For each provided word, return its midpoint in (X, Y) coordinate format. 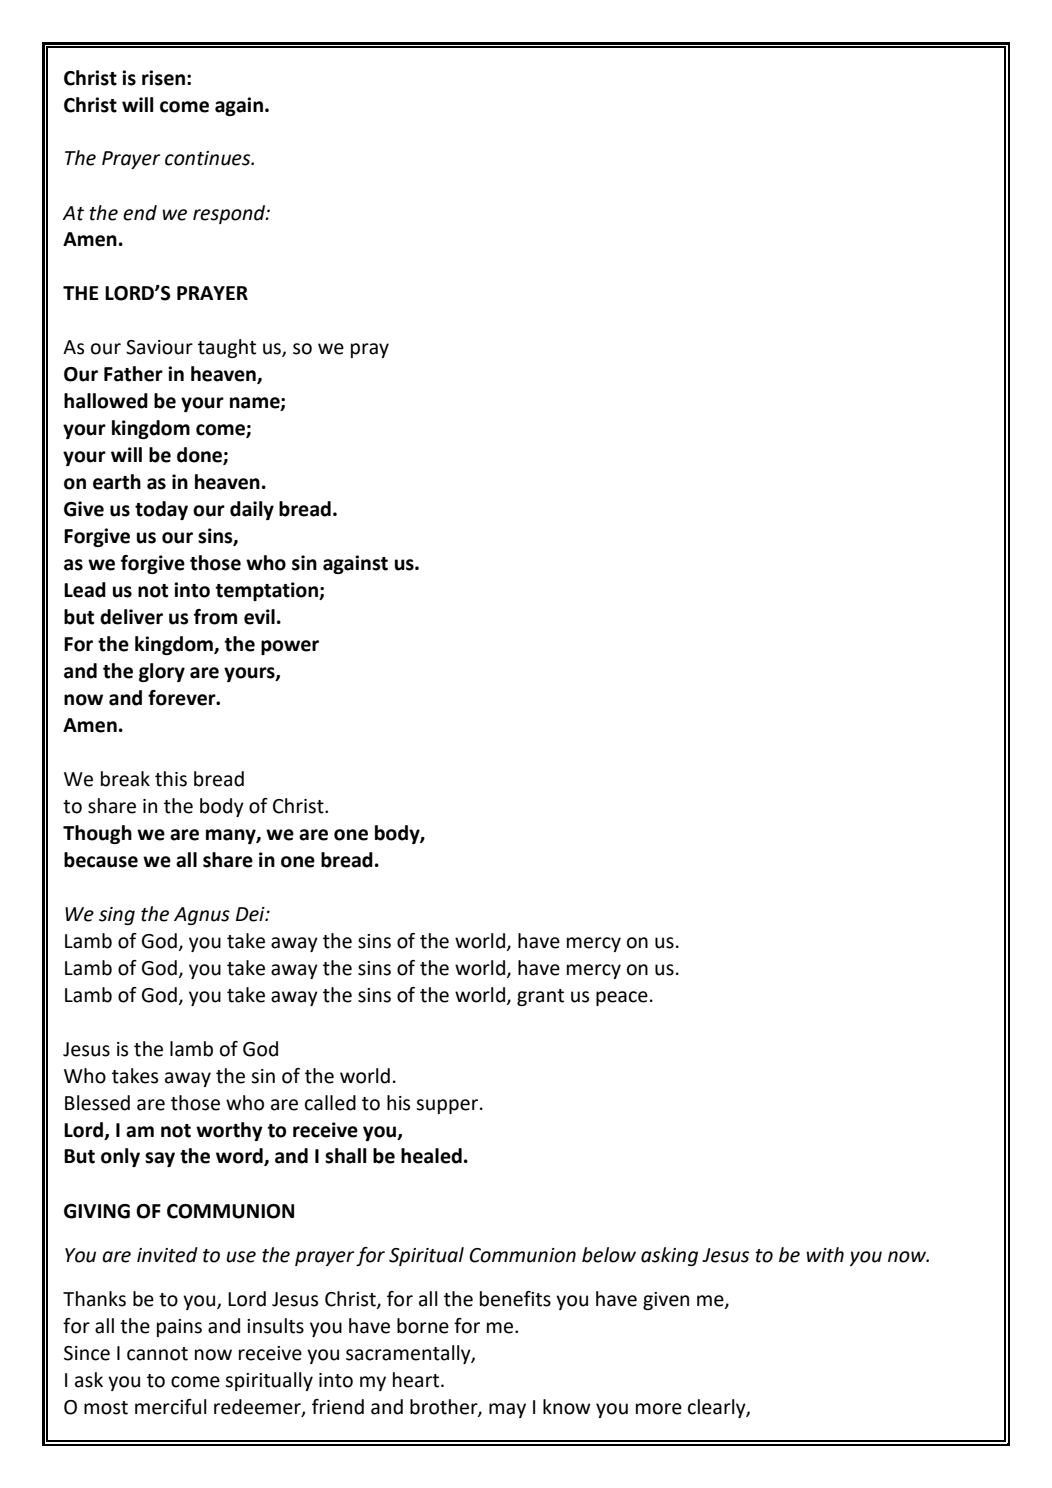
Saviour (159, 347)
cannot (157, 1354)
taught (227, 348)
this (171, 779)
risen (163, 78)
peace (622, 998)
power (290, 647)
